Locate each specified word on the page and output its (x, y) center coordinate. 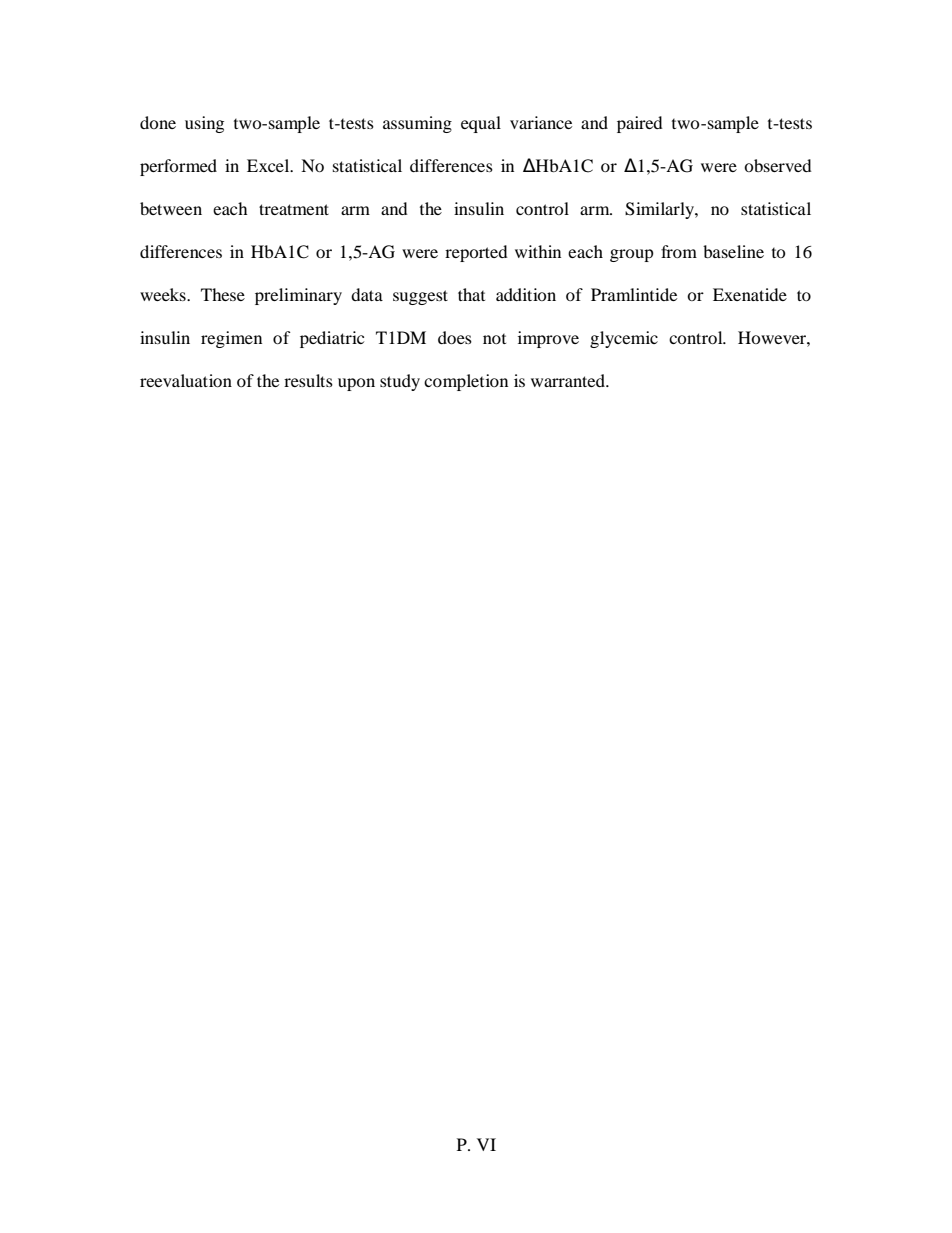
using (204, 124)
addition (526, 294)
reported (476, 253)
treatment (294, 209)
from (679, 251)
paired (640, 124)
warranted (569, 380)
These (223, 294)
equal (481, 124)
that (471, 294)
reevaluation (186, 380)
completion (466, 382)
